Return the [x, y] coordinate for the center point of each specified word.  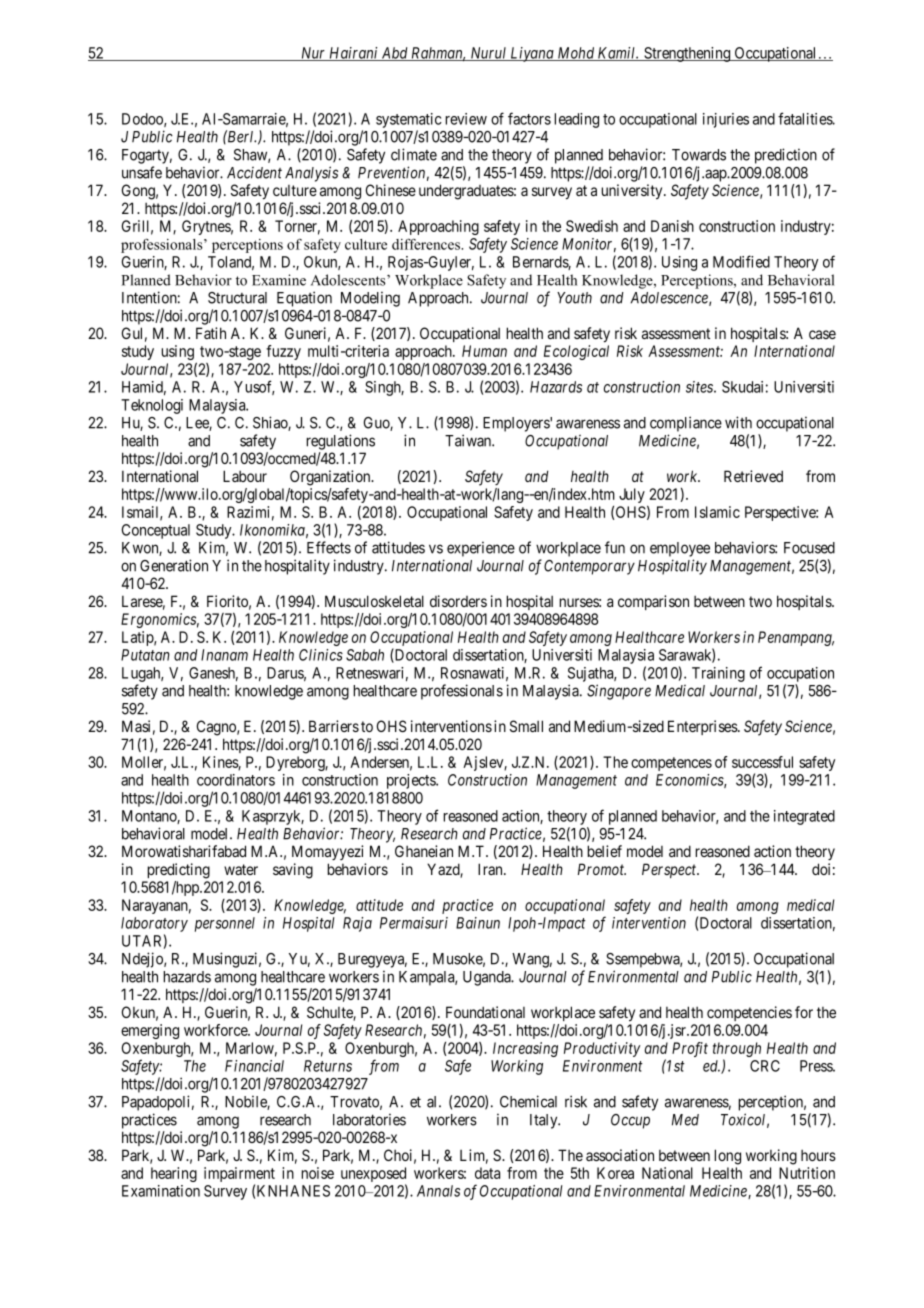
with [738, 422]
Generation [174, 565]
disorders [458, 601]
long [727, 1157]
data [487, 1173]
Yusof [254, 387]
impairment [239, 1176]
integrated [804, 817]
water [241, 869]
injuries [726, 120]
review [466, 119]
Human [484, 351]
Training [718, 674]
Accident [254, 173]
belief [604, 851]
